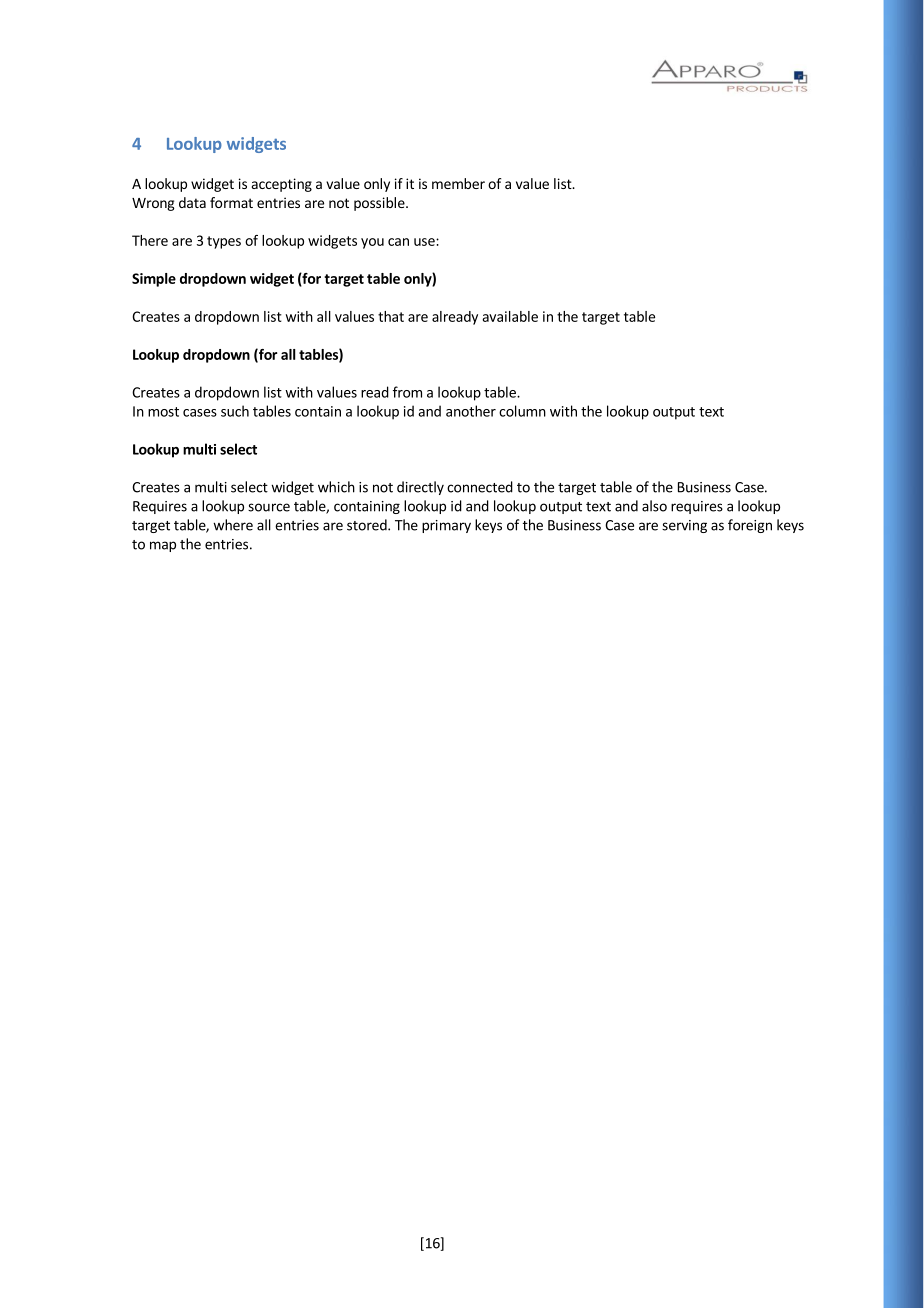 Image resolution: width=924 pixels, height=1308 pixels. I want to click on where, so click(233, 525).
